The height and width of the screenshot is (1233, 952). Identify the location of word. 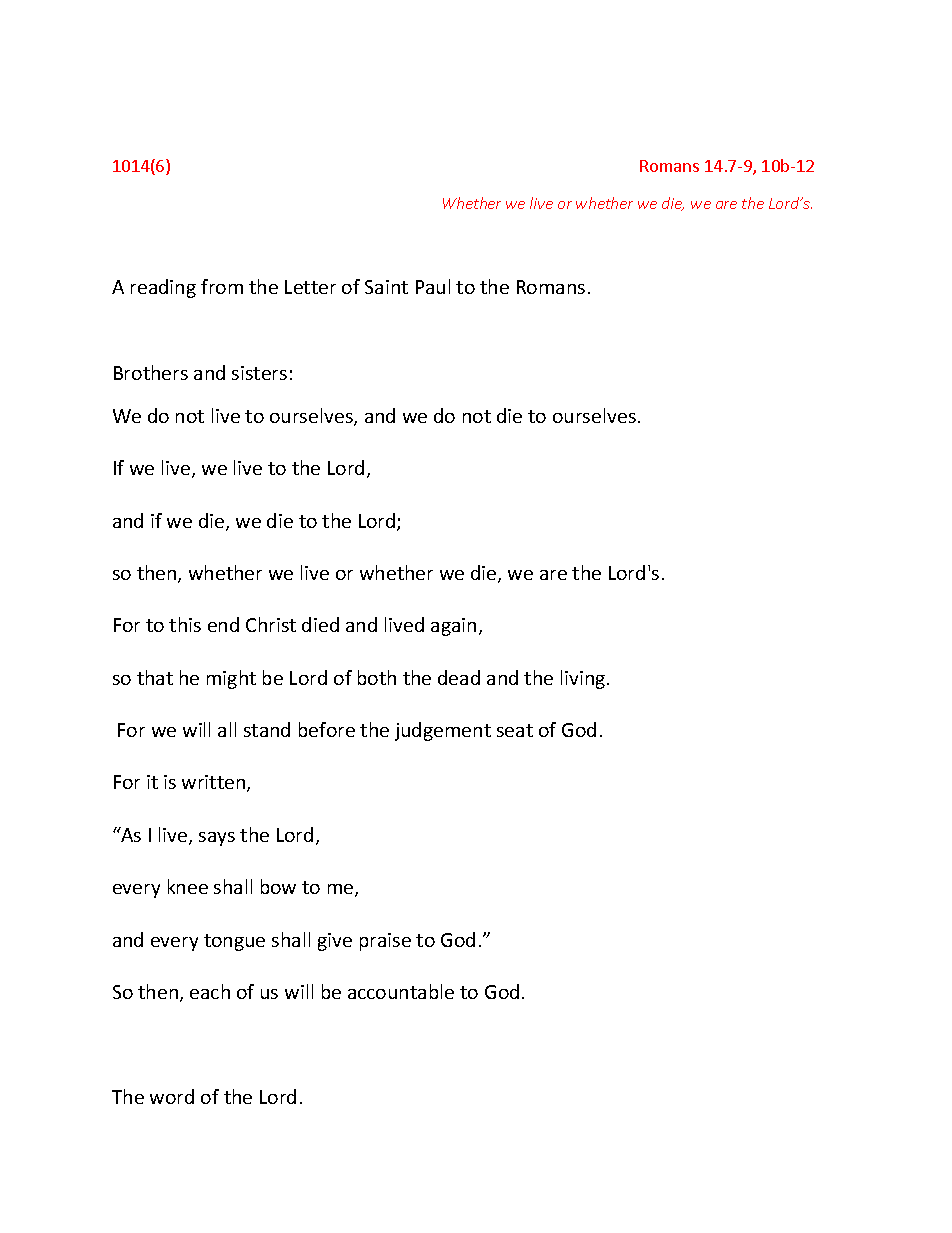
(172, 1096).
